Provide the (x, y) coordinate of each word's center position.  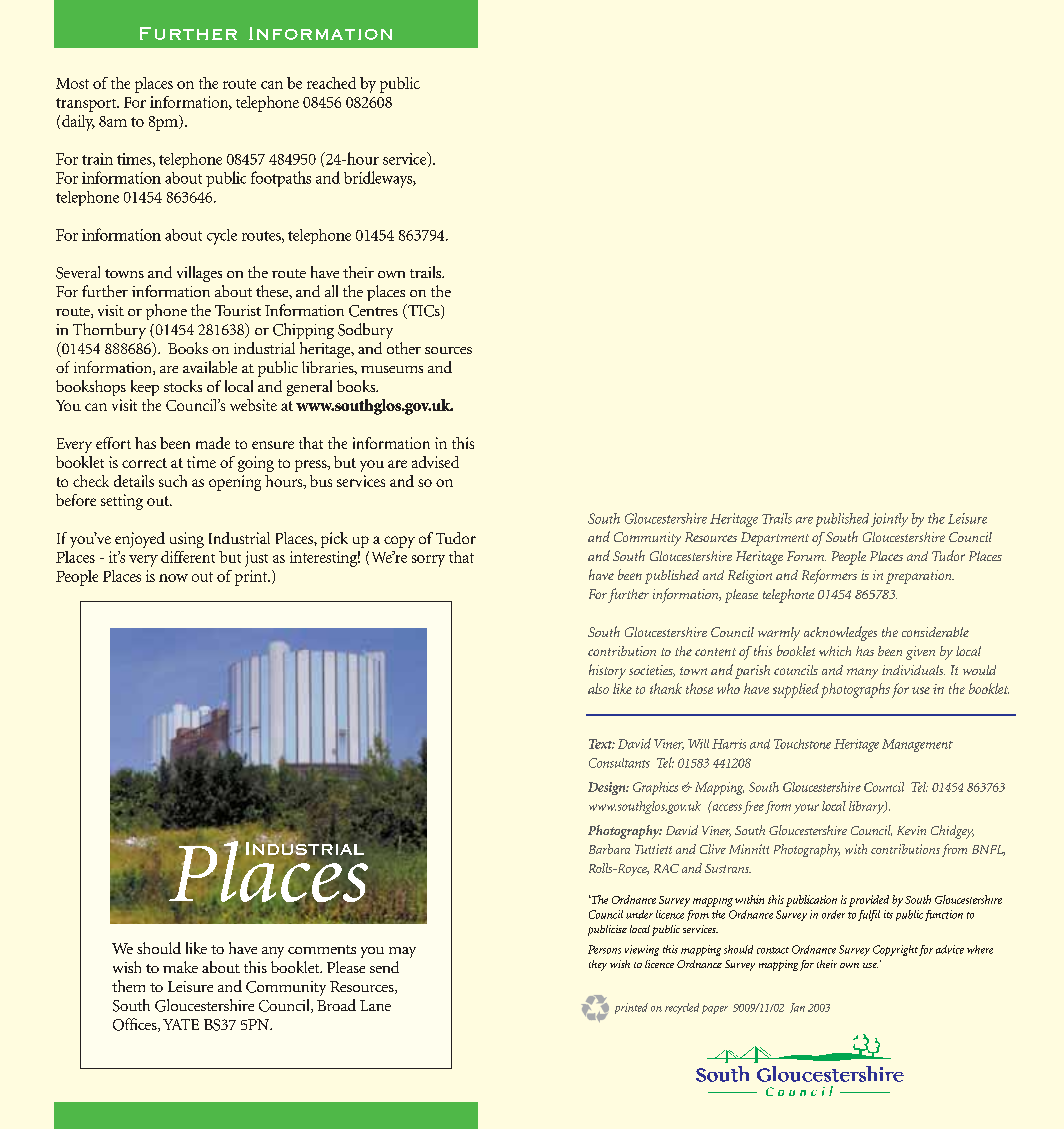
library (867, 807)
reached (331, 83)
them (128, 986)
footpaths (281, 179)
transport (87, 105)
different (188, 557)
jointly (889, 520)
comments (322, 949)
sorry (428, 561)
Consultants (619, 763)
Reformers (829, 576)
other (404, 348)
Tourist (238, 310)
